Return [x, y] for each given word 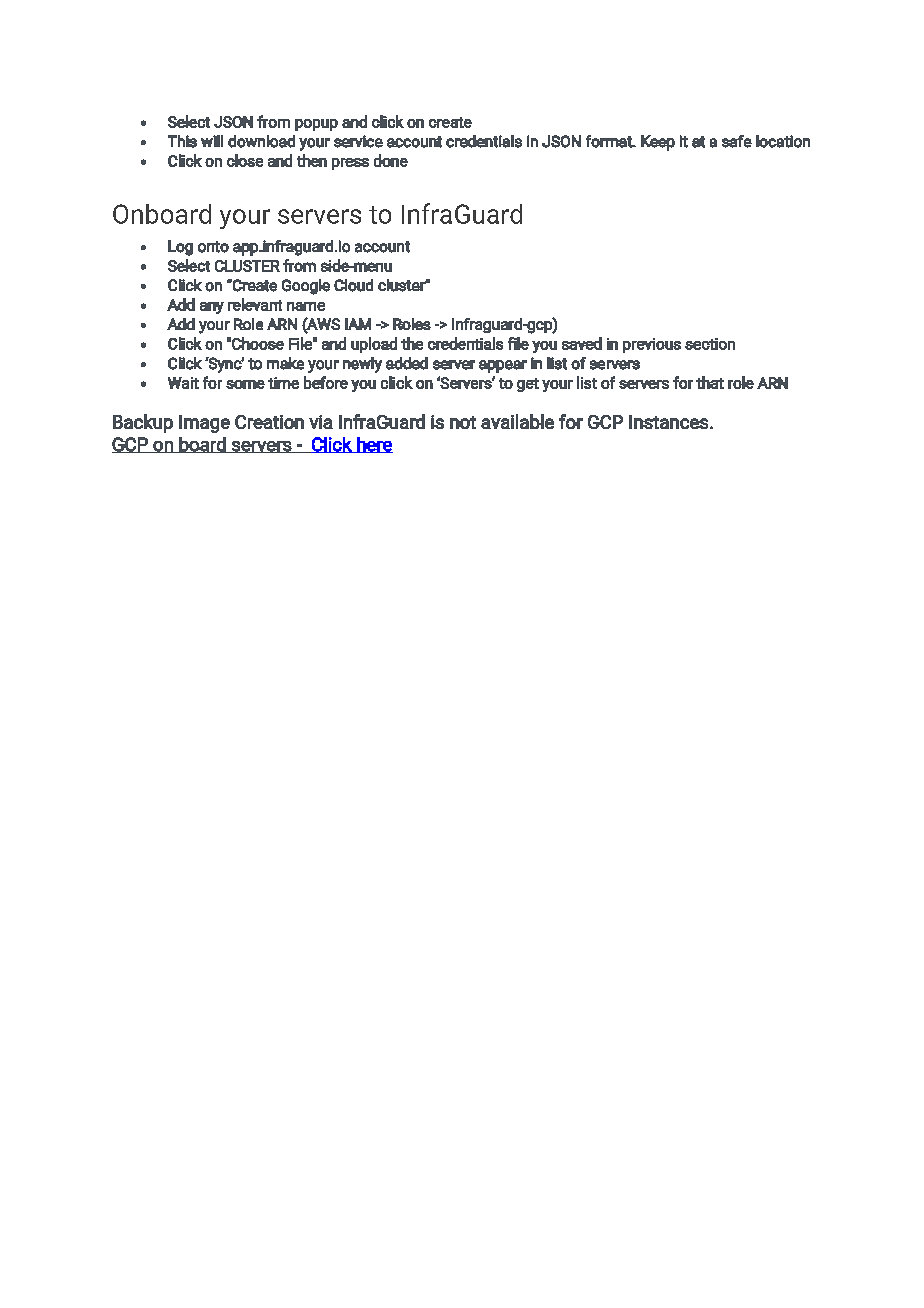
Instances [668, 422]
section [710, 344]
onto [213, 247]
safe [737, 141]
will [212, 141]
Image [204, 424]
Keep [658, 143]
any [212, 308]
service [358, 141]
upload [374, 345]
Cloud [353, 285]
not [463, 422]
